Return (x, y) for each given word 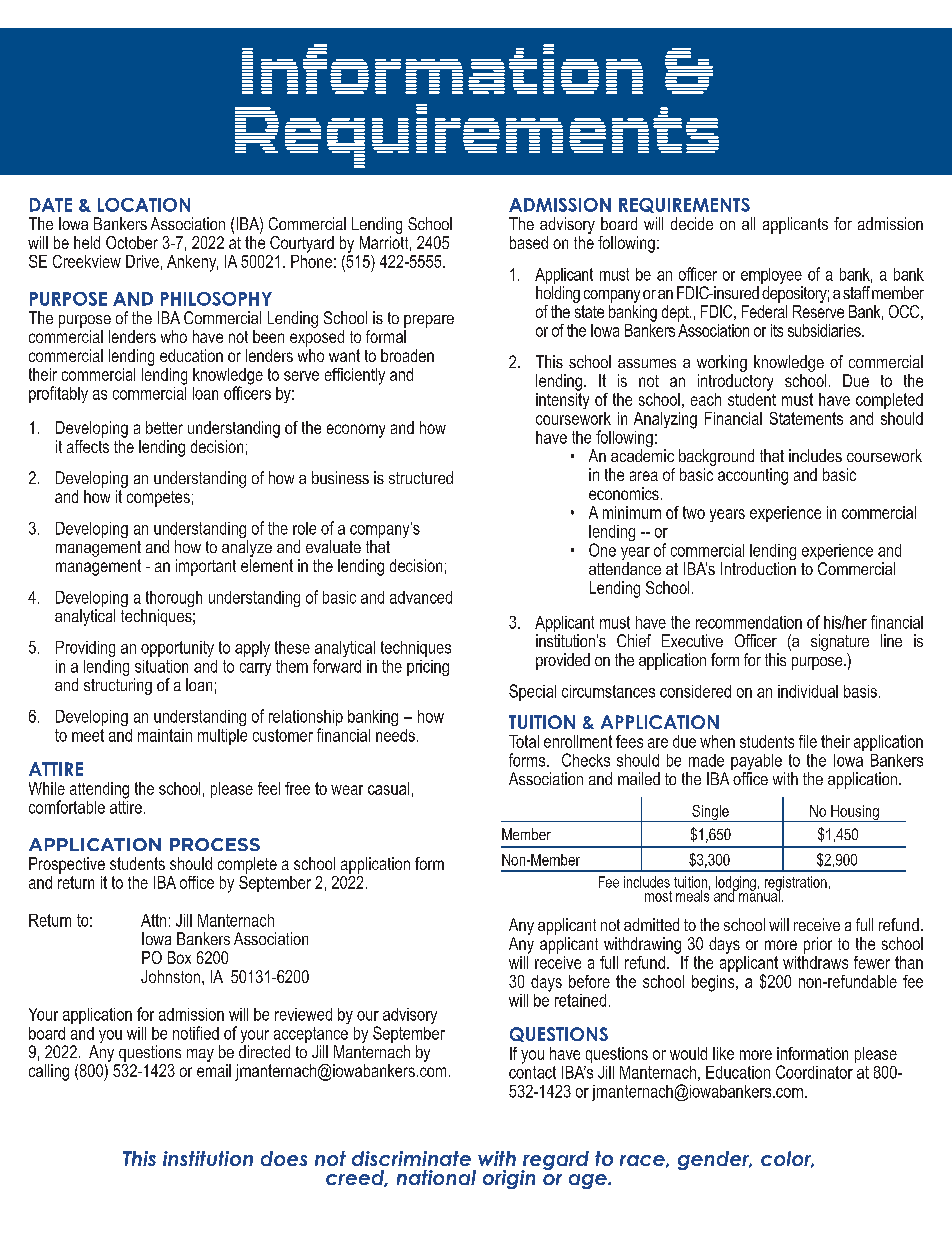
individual (808, 691)
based (529, 242)
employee (772, 277)
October (132, 242)
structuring (118, 686)
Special (532, 692)
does (284, 1158)
